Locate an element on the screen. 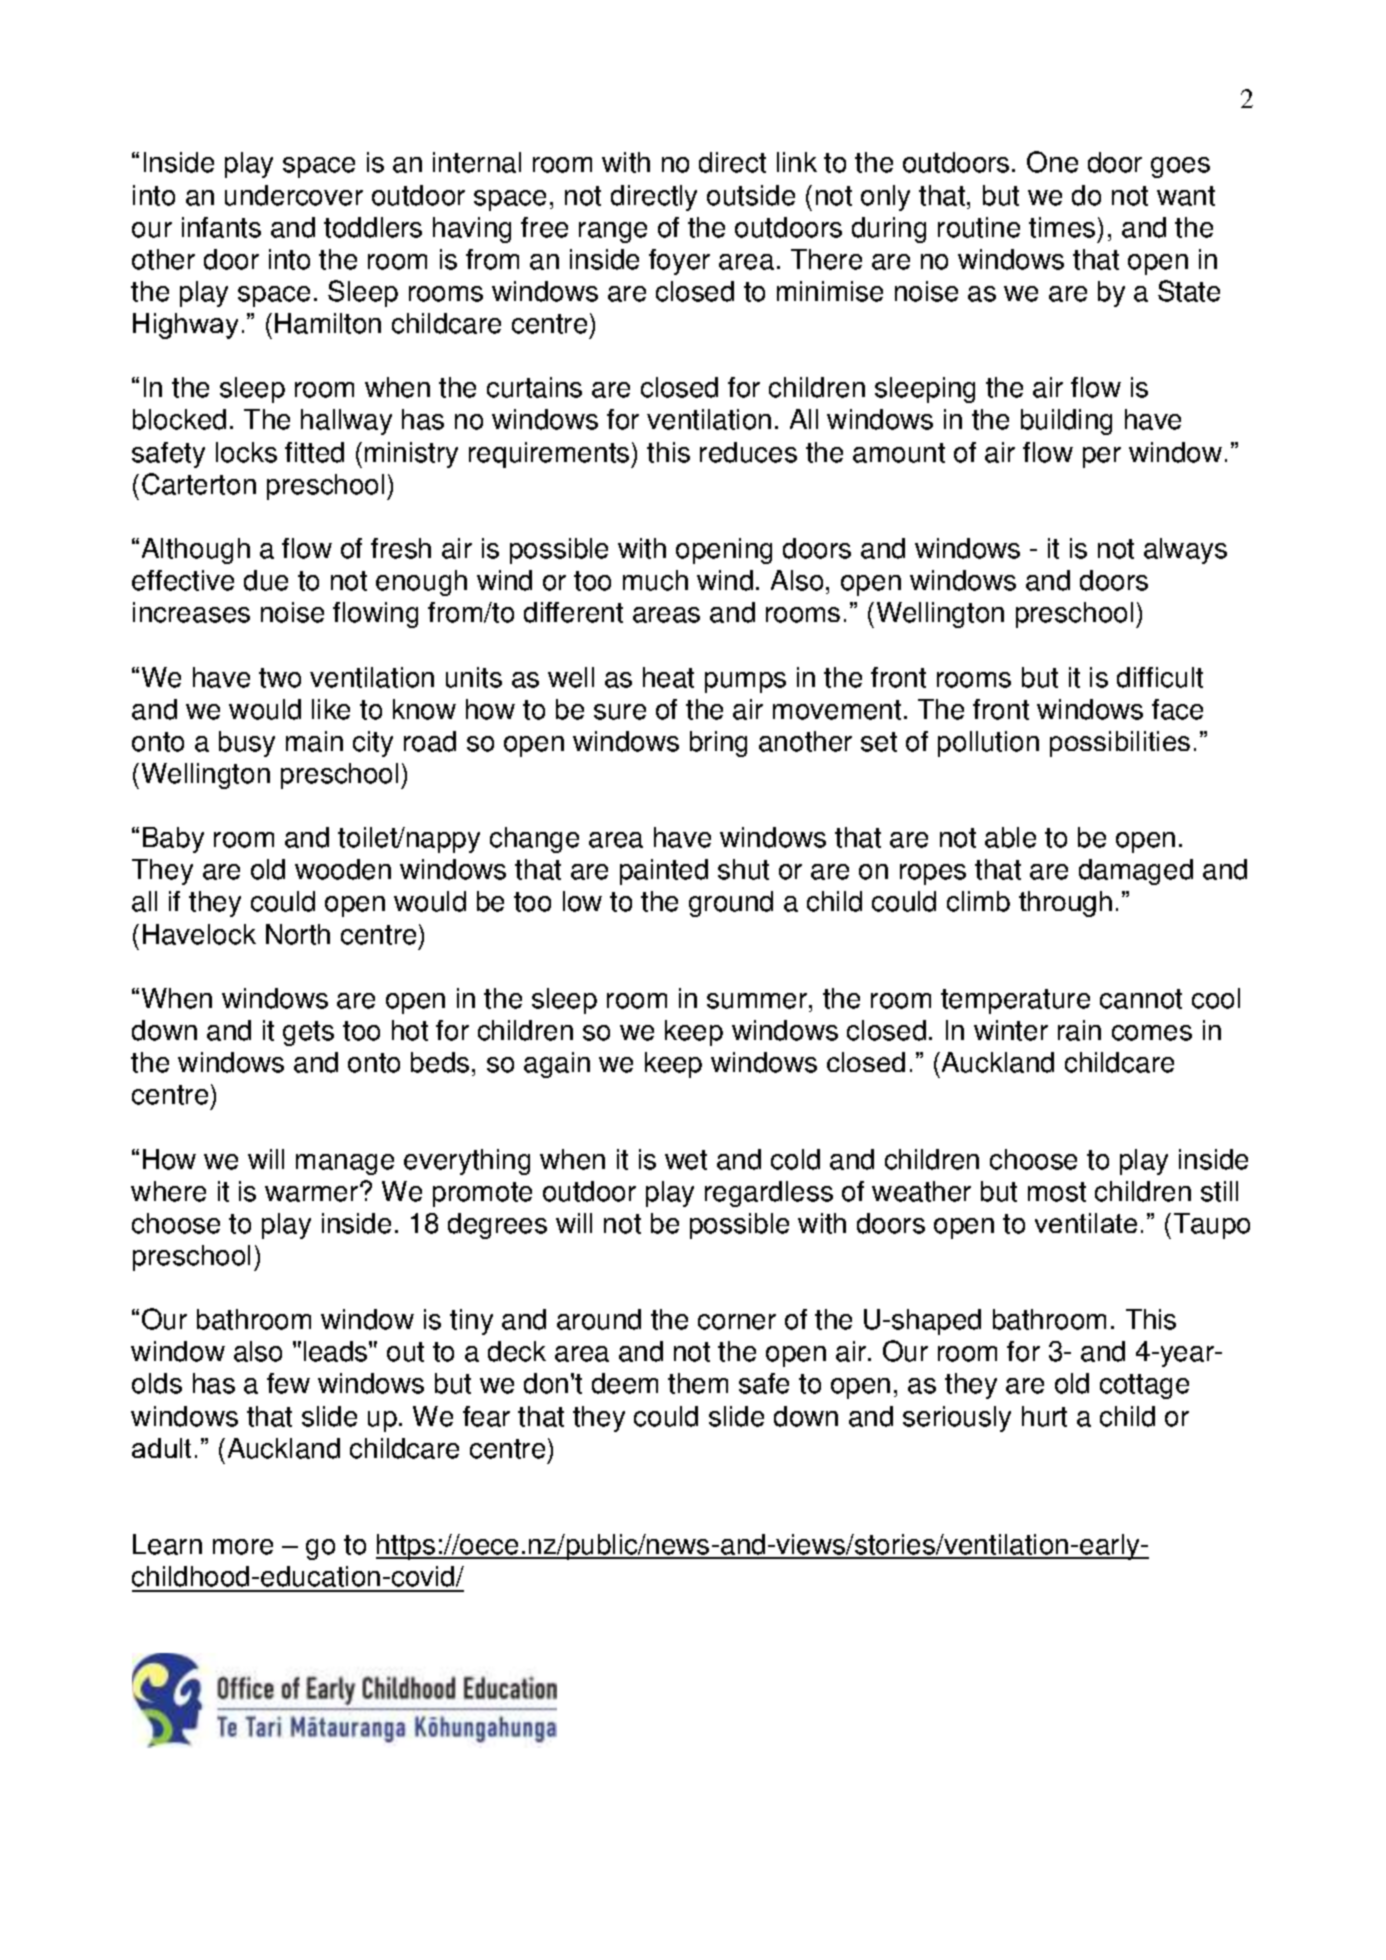  outside is located at coordinates (751, 195).
